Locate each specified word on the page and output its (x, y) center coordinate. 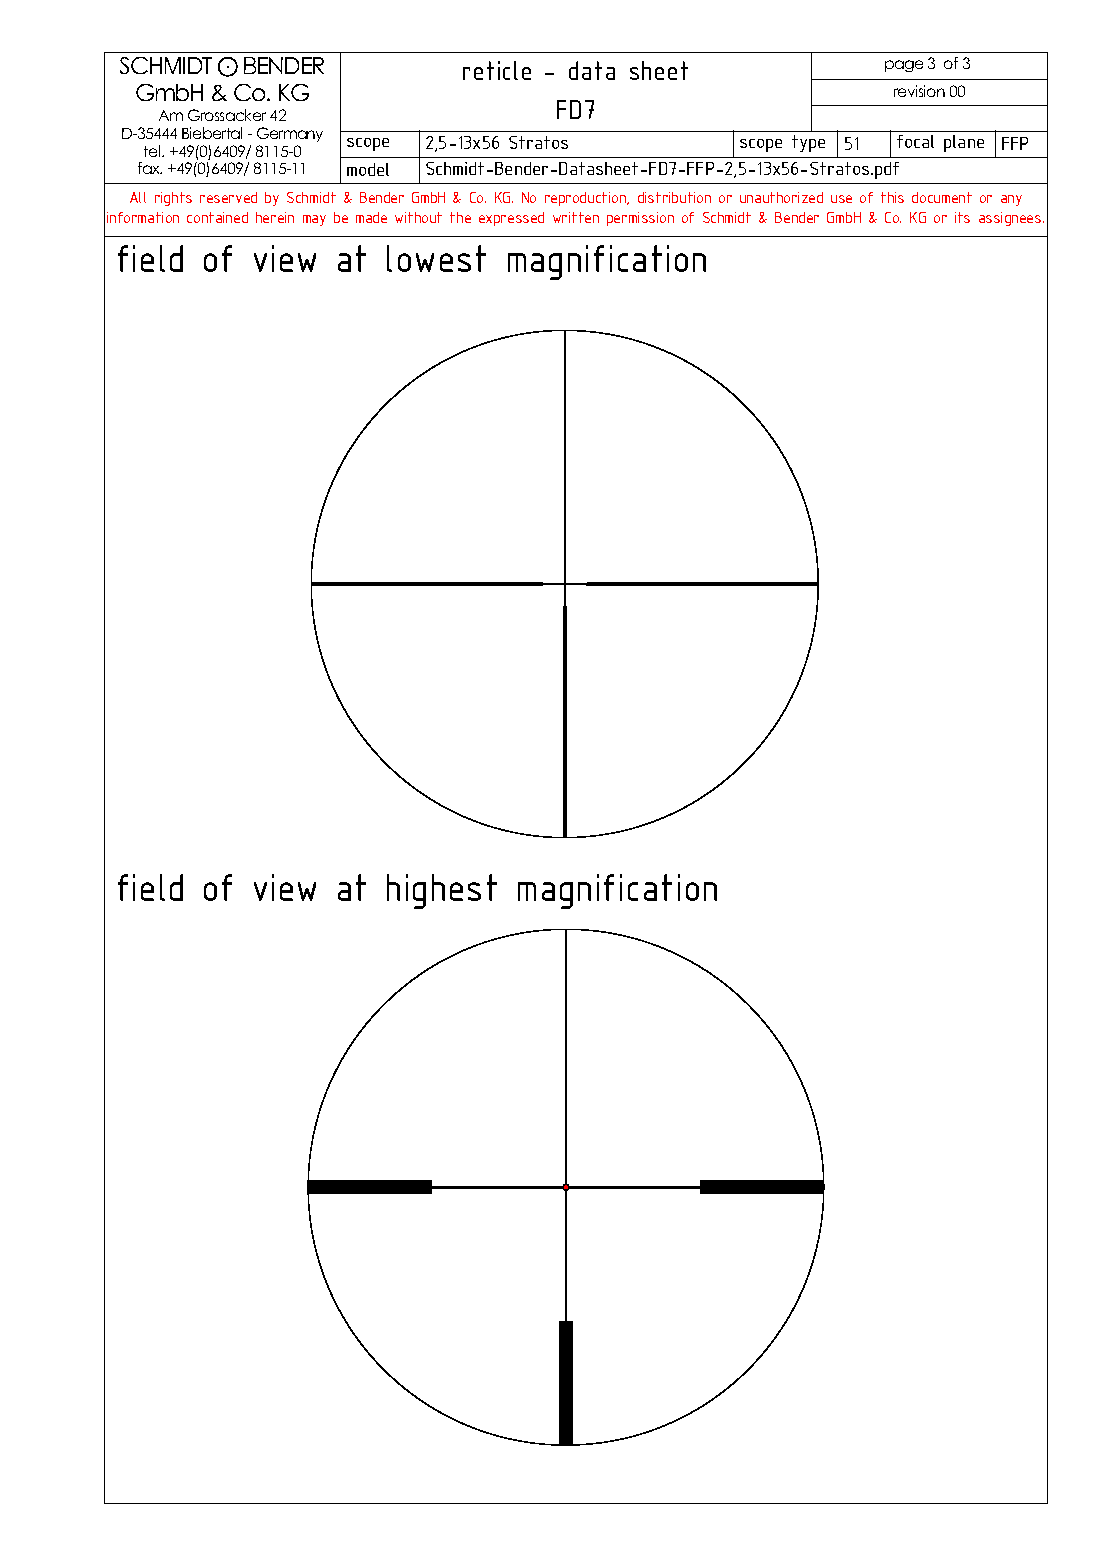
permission (640, 219)
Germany (290, 134)
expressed (511, 219)
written (576, 217)
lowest (436, 258)
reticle (497, 70)
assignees (1011, 219)
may (314, 220)
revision (919, 91)
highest (442, 891)
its (962, 217)
